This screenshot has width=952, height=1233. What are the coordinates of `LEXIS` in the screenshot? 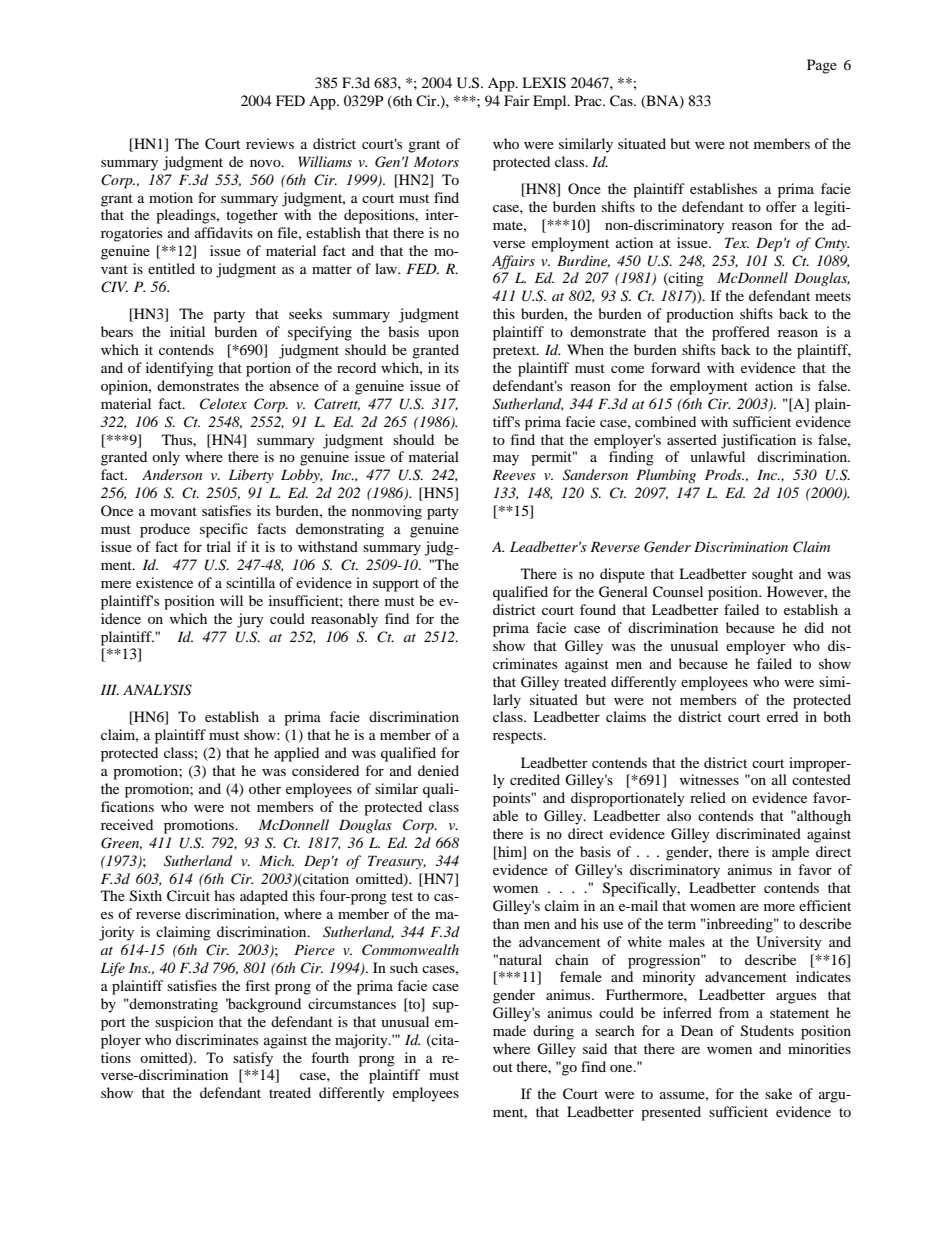 It's located at (544, 83).
